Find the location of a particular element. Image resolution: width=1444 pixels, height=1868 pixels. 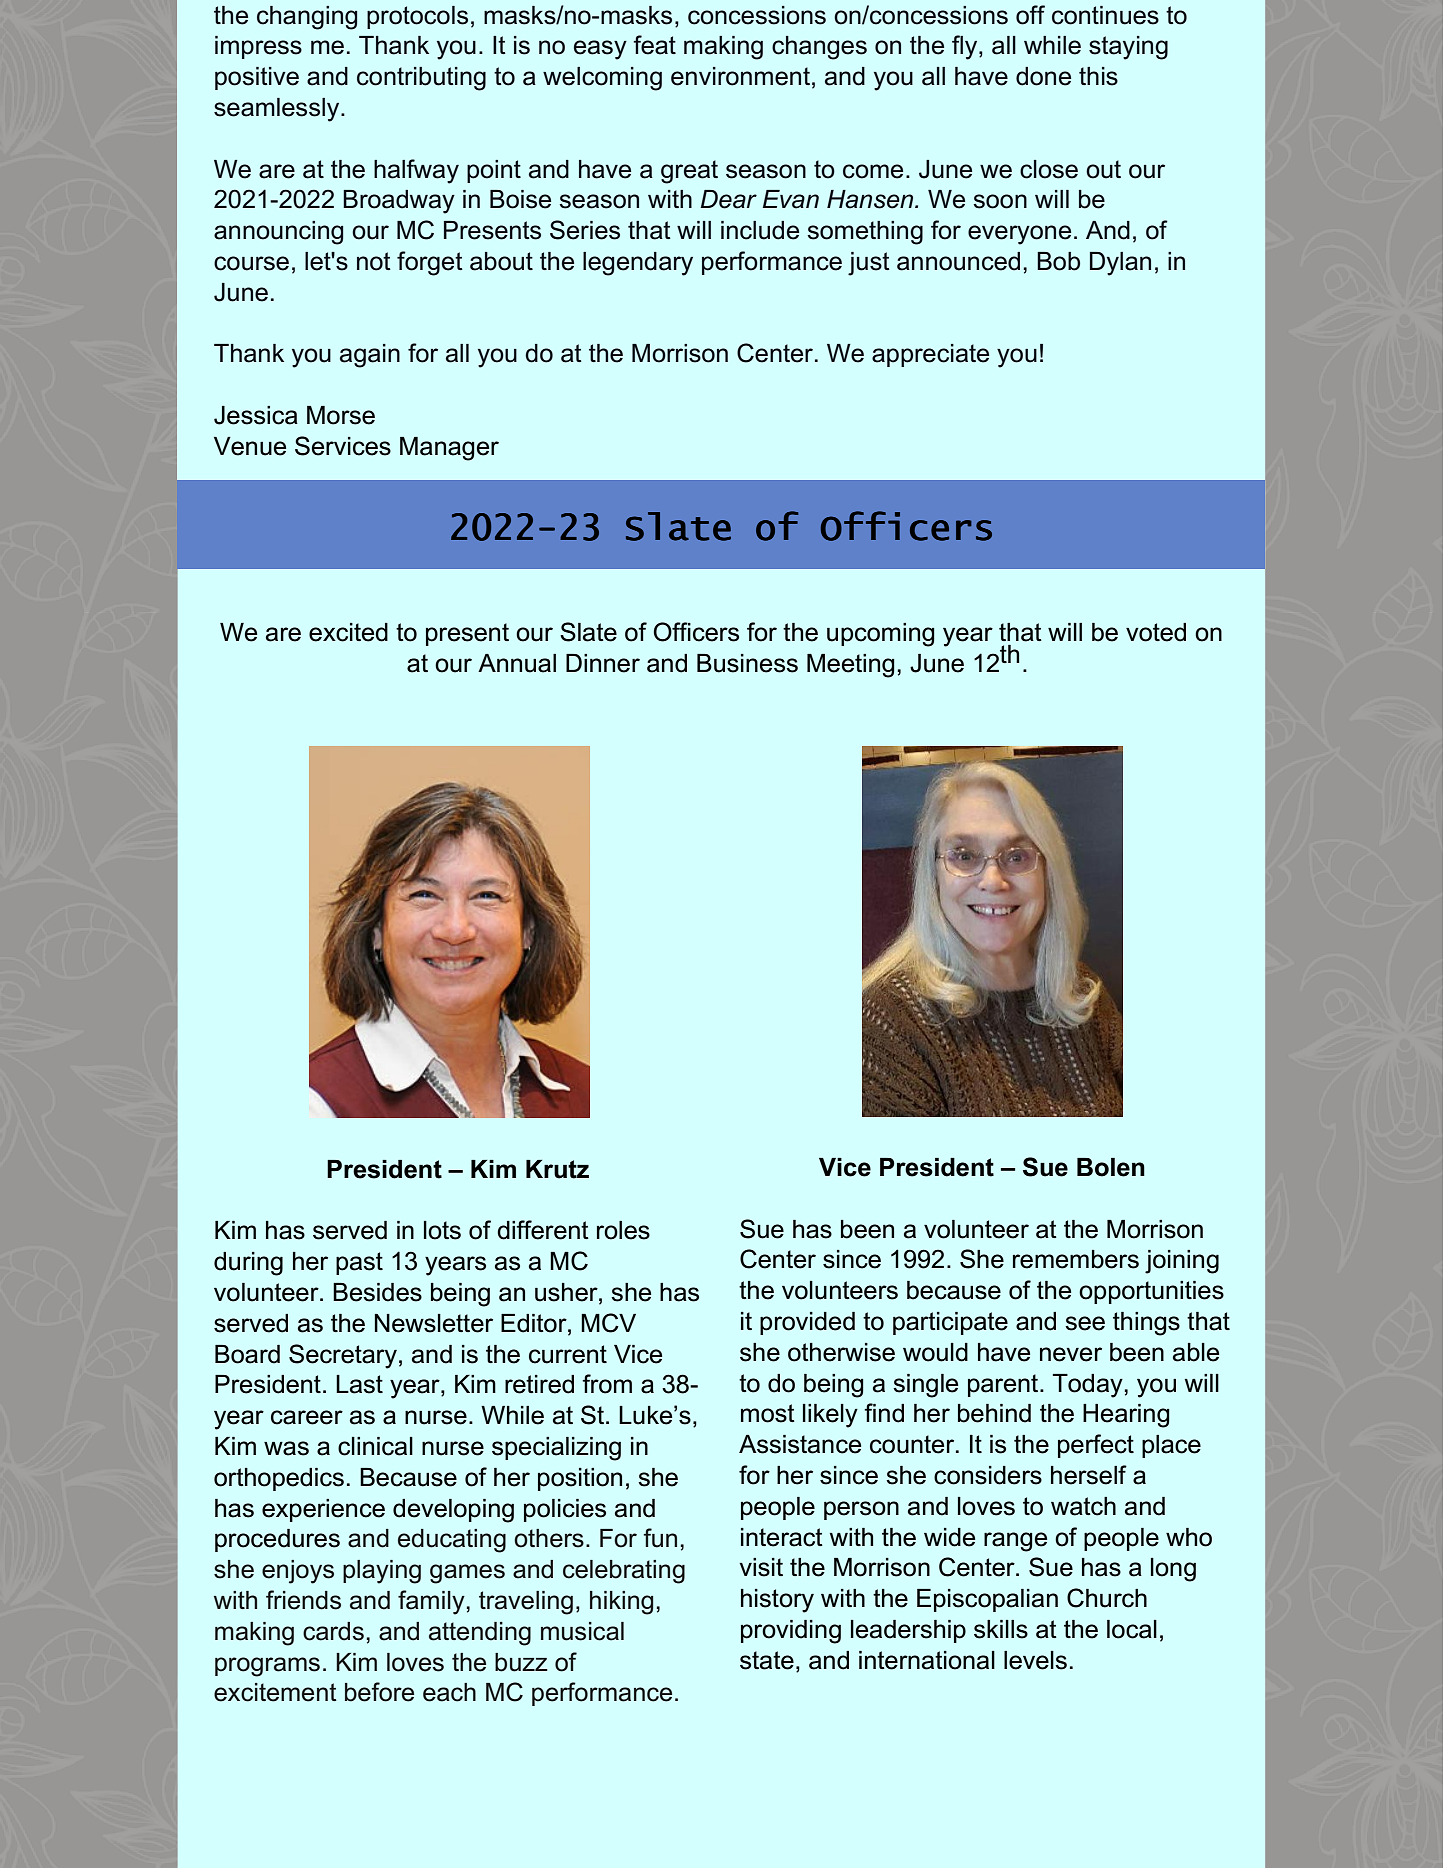

contributing is located at coordinates (421, 79).
